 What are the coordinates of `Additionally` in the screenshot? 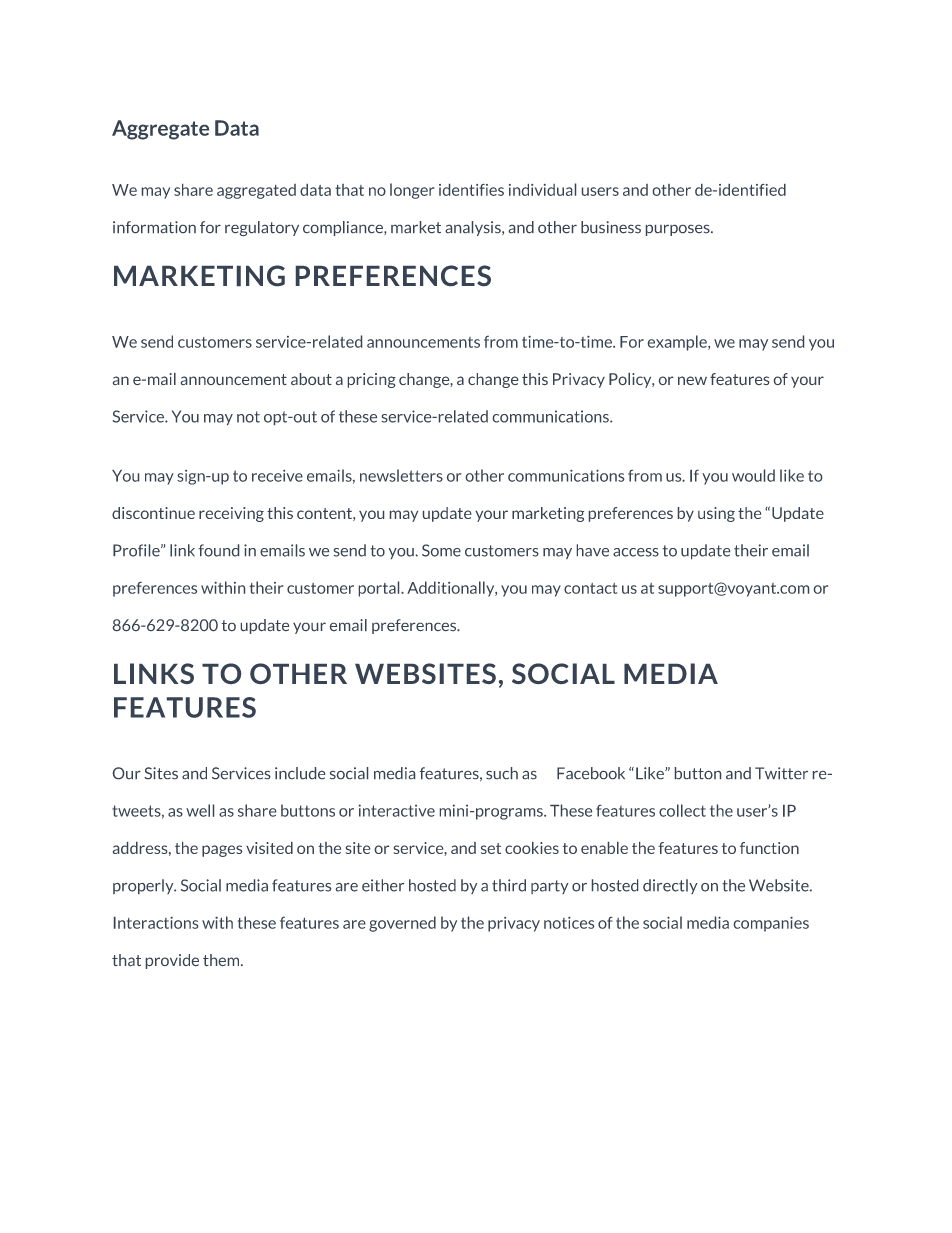 It's located at (452, 589).
